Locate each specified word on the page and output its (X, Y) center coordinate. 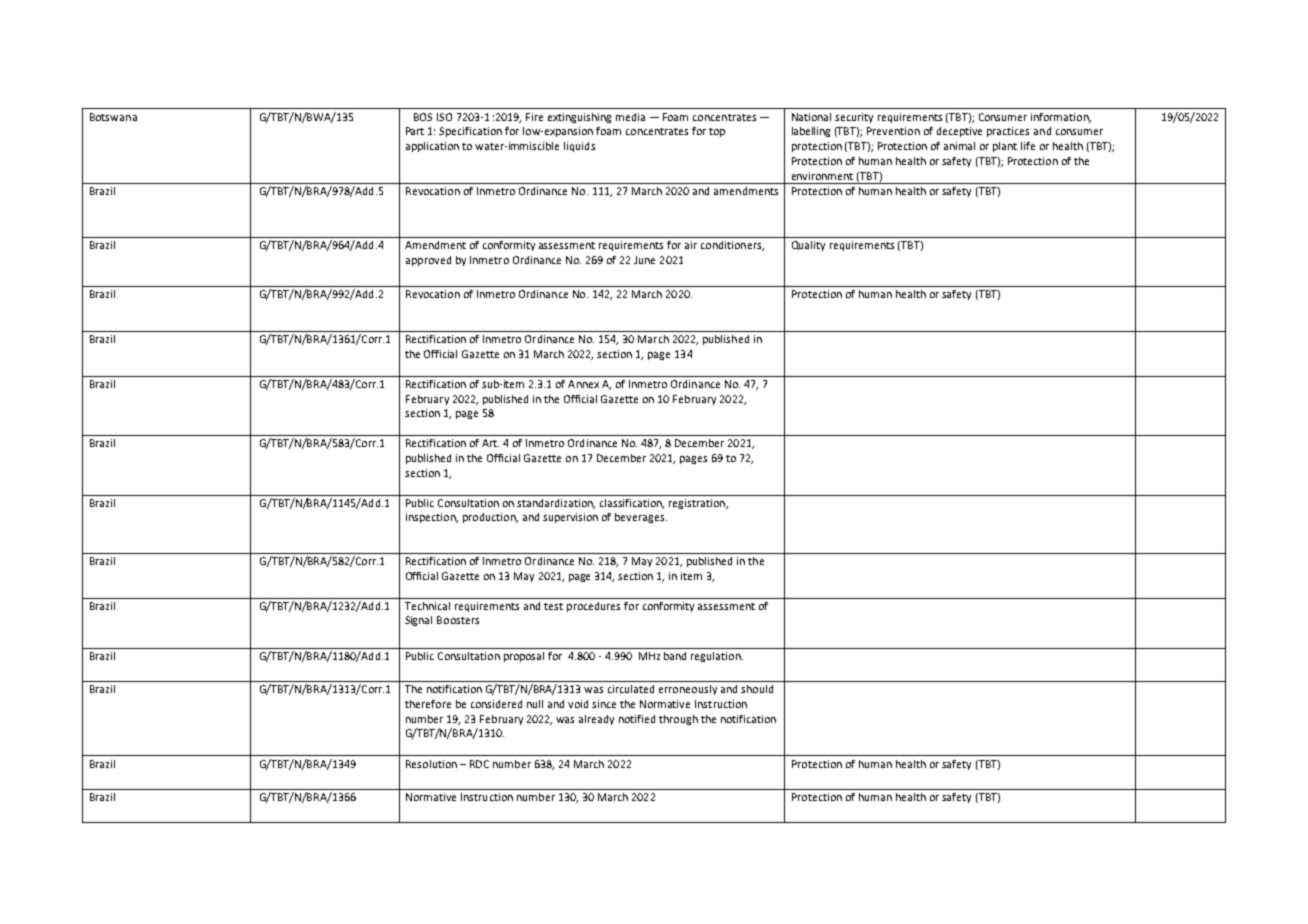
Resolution (431, 764)
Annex (583, 384)
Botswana (113, 117)
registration (698, 504)
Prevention (893, 131)
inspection (432, 518)
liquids (579, 147)
